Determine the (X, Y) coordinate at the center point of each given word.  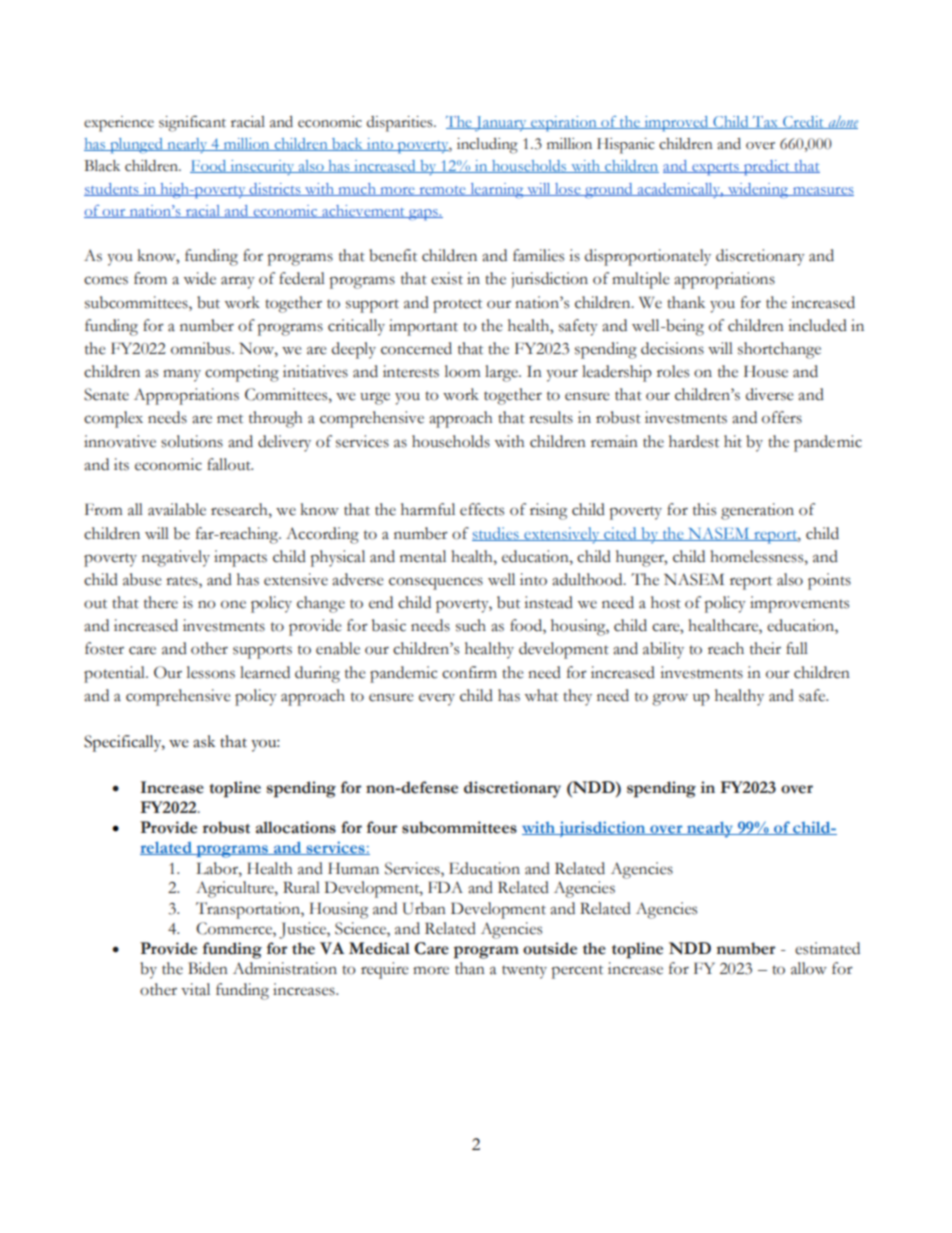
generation (757, 511)
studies (496, 534)
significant (192, 123)
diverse (769, 394)
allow (809, 968)
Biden (208, 968)
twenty (524, 972)
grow (670, 699)
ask (204, 741)
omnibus (202, 348)
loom (463, 371)
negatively (176, 558)
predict (767, 168)
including (487, 146)
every (437, 699)
